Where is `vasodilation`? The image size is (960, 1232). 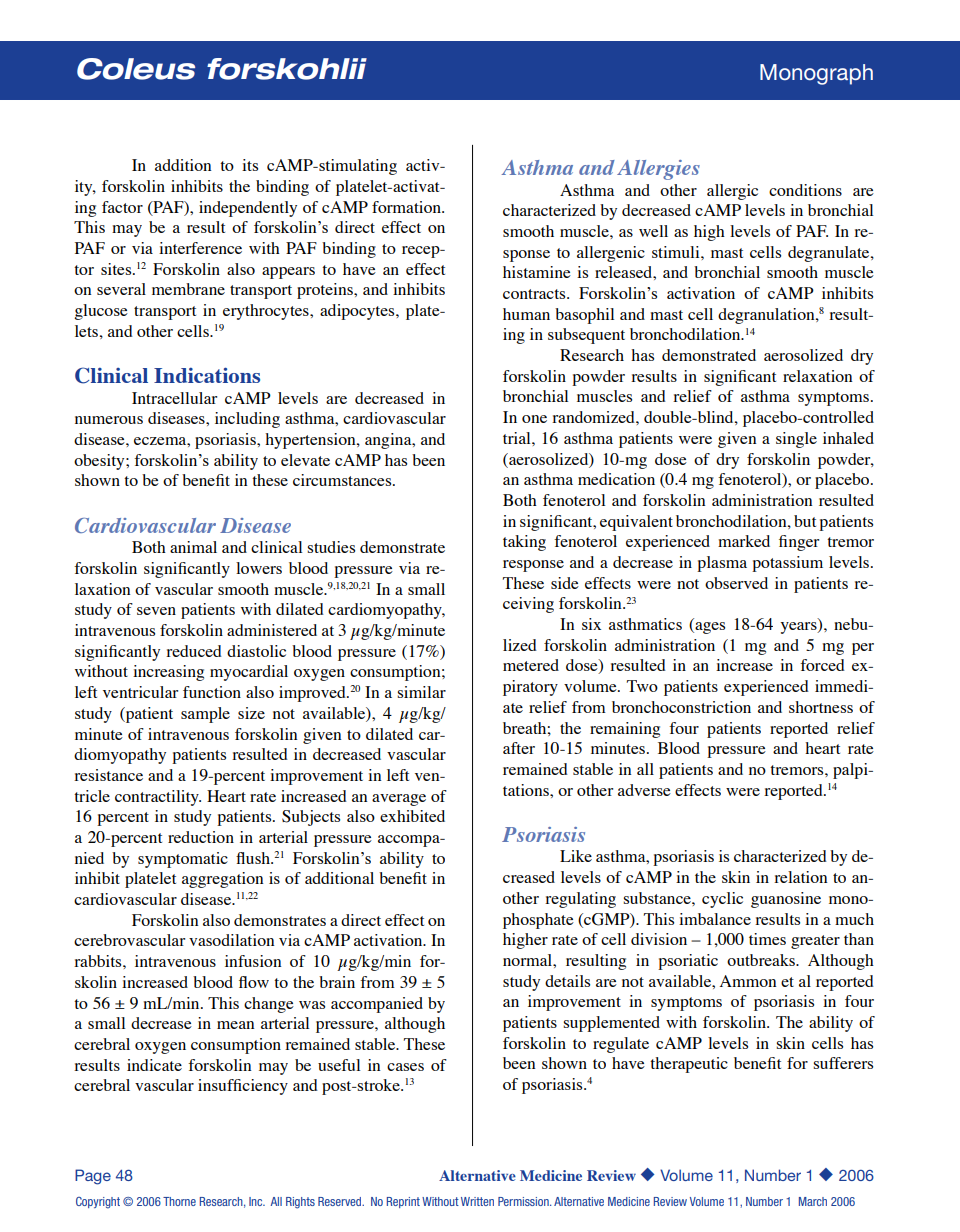
vasodilation is located at coordinates (232, 940).
